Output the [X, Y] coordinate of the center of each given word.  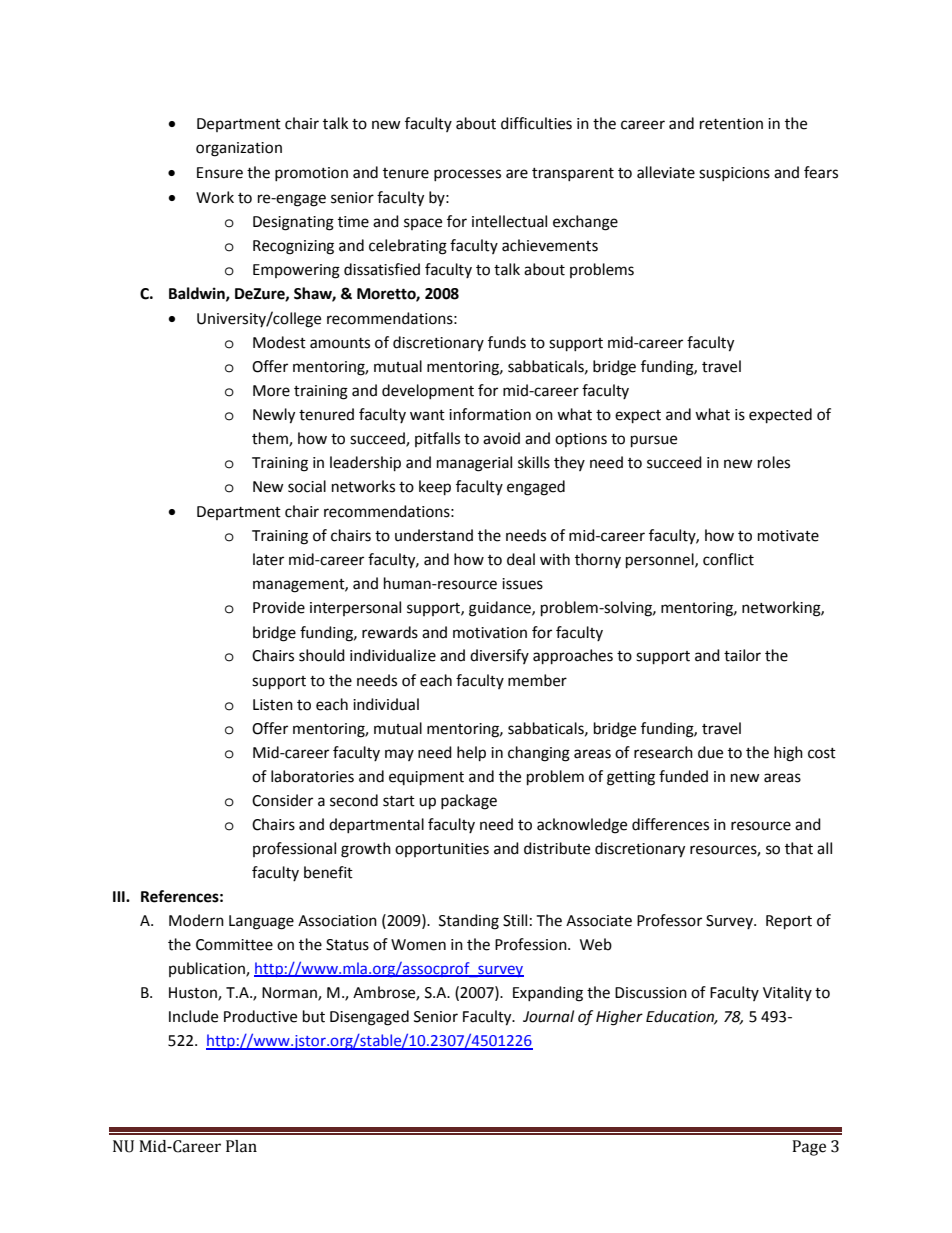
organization [239, 149]
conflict [728, 559]
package [469, 802]
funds [507, 342]
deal [521, 559]
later [268, 559]
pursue [654, 441]
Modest [279, 342]
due [710, 752]
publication [208, 969]
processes [467, 175]
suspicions [734, 174]
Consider [282, 800]
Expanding [548, 994]
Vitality [787, 993]
